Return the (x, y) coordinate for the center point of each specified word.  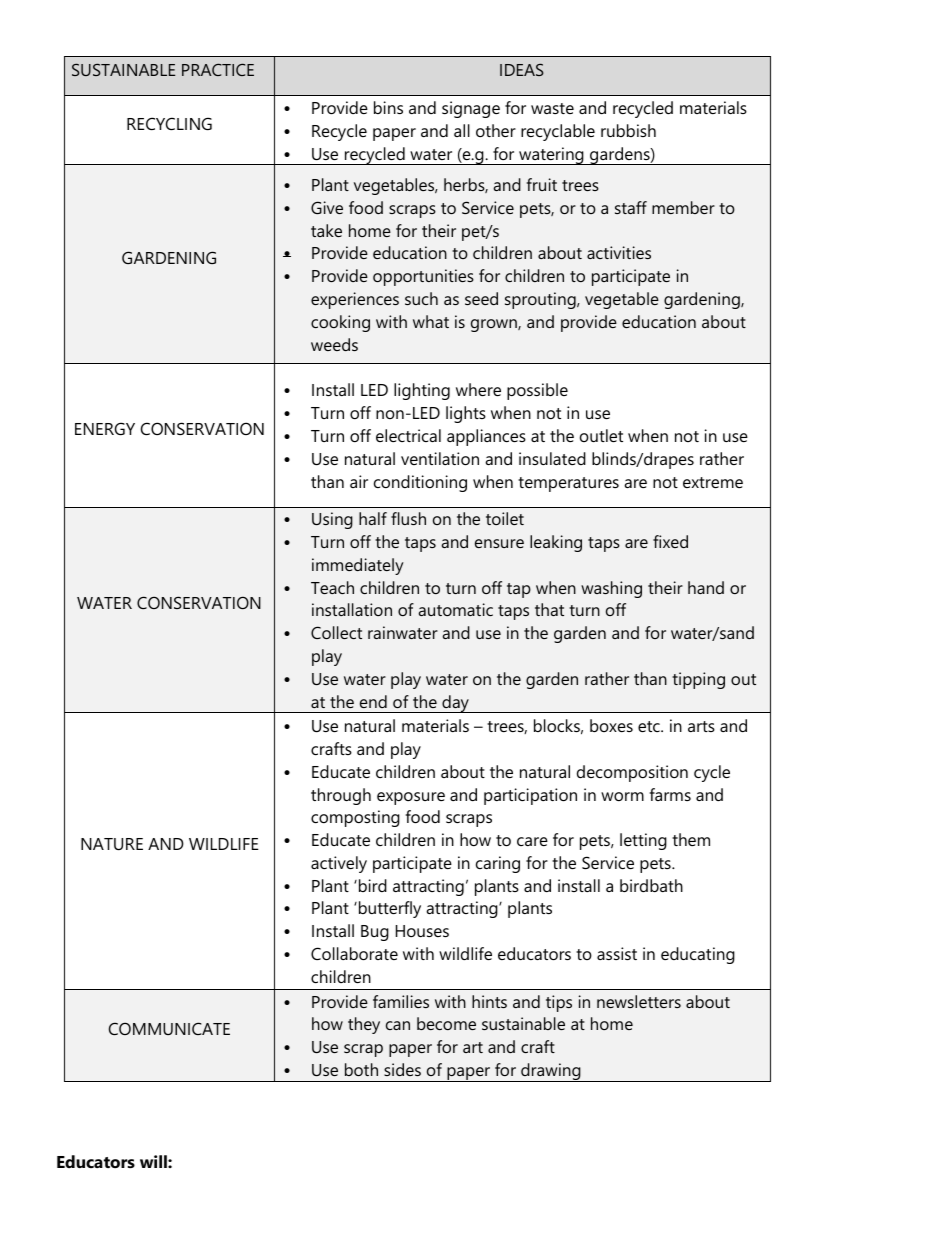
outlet (601, 435)
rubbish (628, 130)
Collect (336, 632)
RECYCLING (169, 123)
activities (619, 252)
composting (355, 818)
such (421, 298)
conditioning (420, 483)
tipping (698, 680)
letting (643, 841)
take (326, 230)
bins (388, 107)
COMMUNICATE (169, 1028)
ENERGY (105, 428)
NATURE (112, 844)
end (373, 701)
